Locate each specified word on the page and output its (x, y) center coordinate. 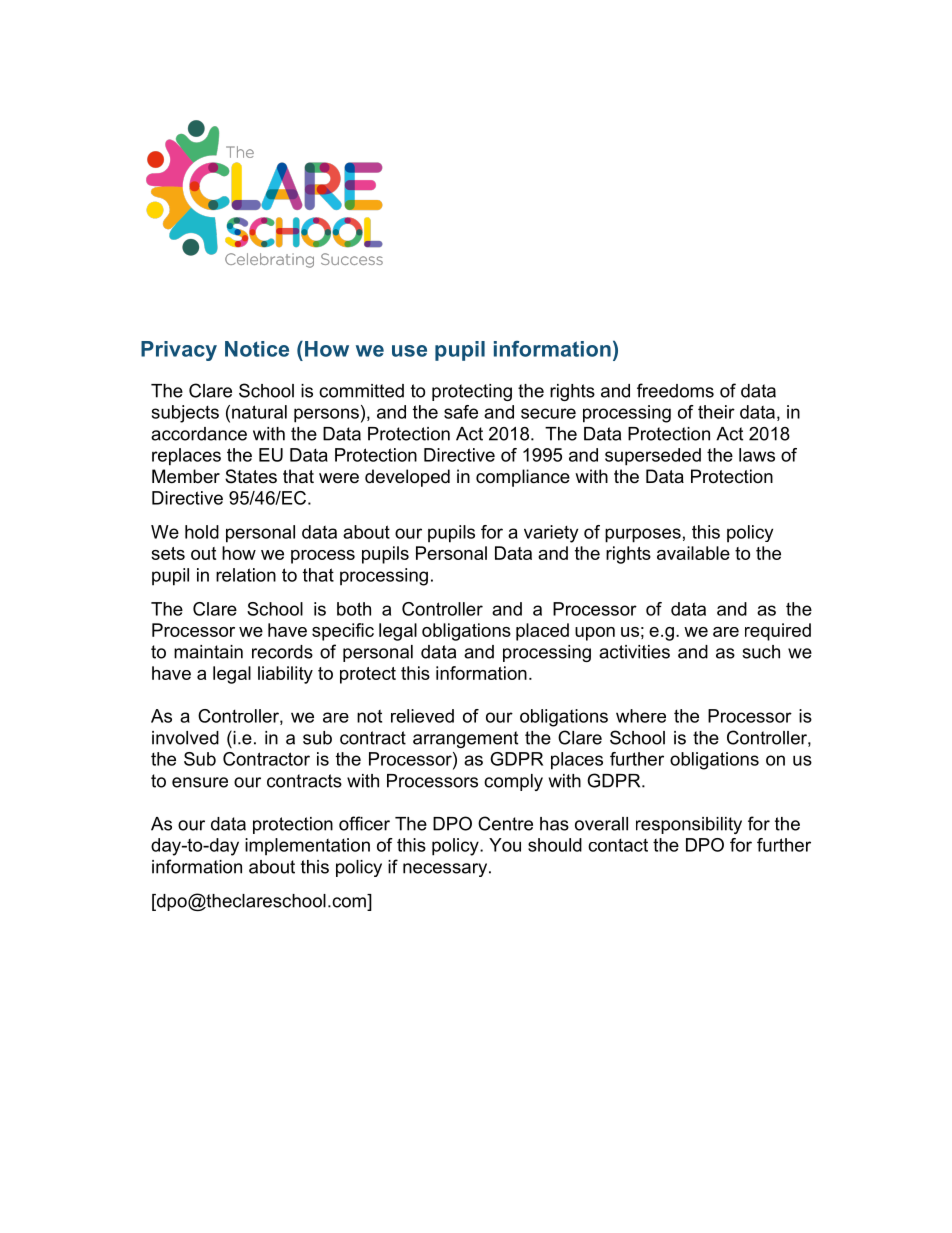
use (409, 351)
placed (542, 632)
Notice (257, 349)
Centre (505, 823)
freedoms (675, 390)
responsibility (689, 825)
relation (246, 575)
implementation (307, 847)
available (693, 553)
